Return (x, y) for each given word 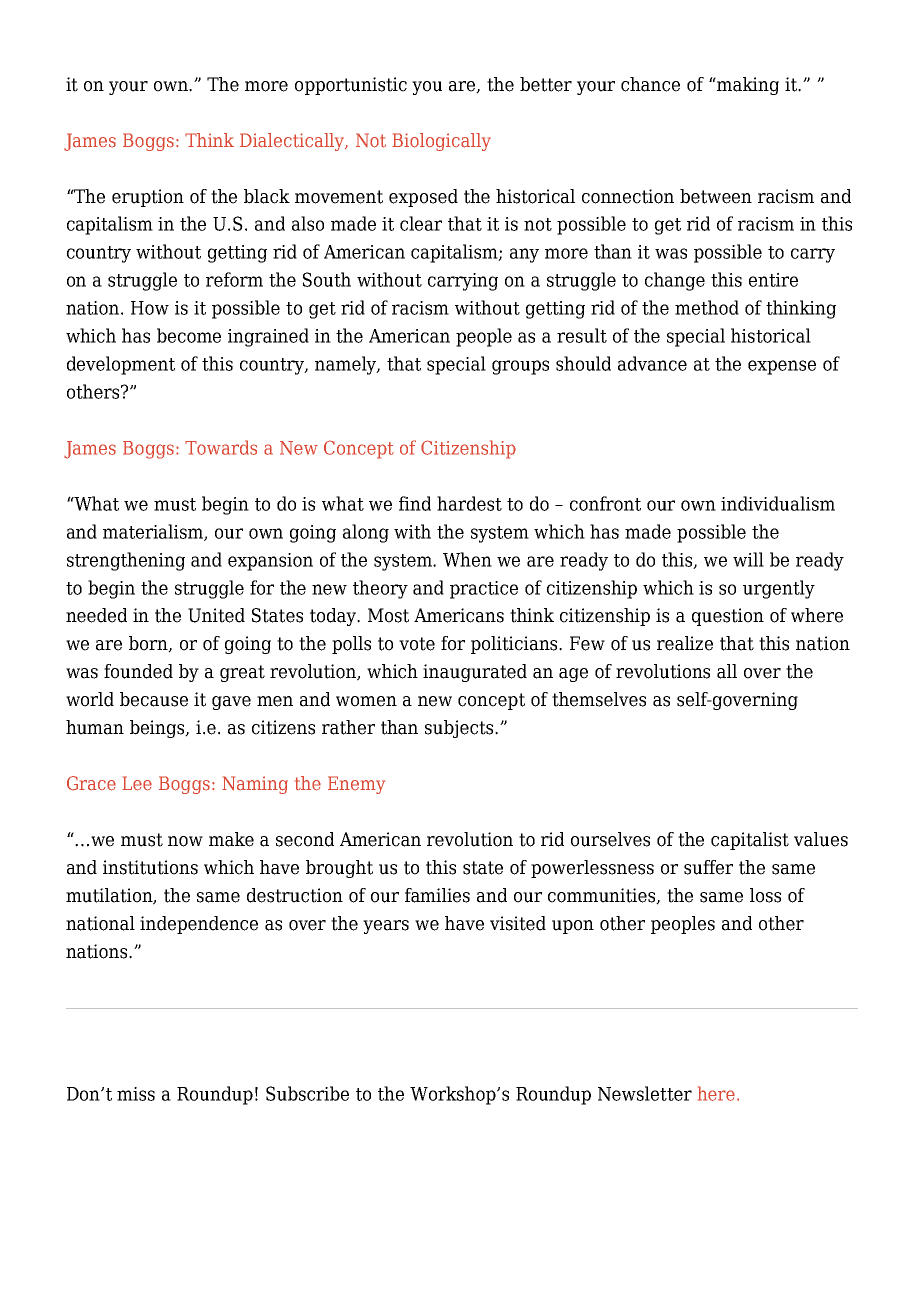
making (747, 86)
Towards (221, 447)
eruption (148, 198)
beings (158, 729)
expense (782, 367)
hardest (469, 503)
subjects (460, 729)
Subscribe (307, 1093)
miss (136, 1094)
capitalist (750, 841)
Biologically (441, 142)
